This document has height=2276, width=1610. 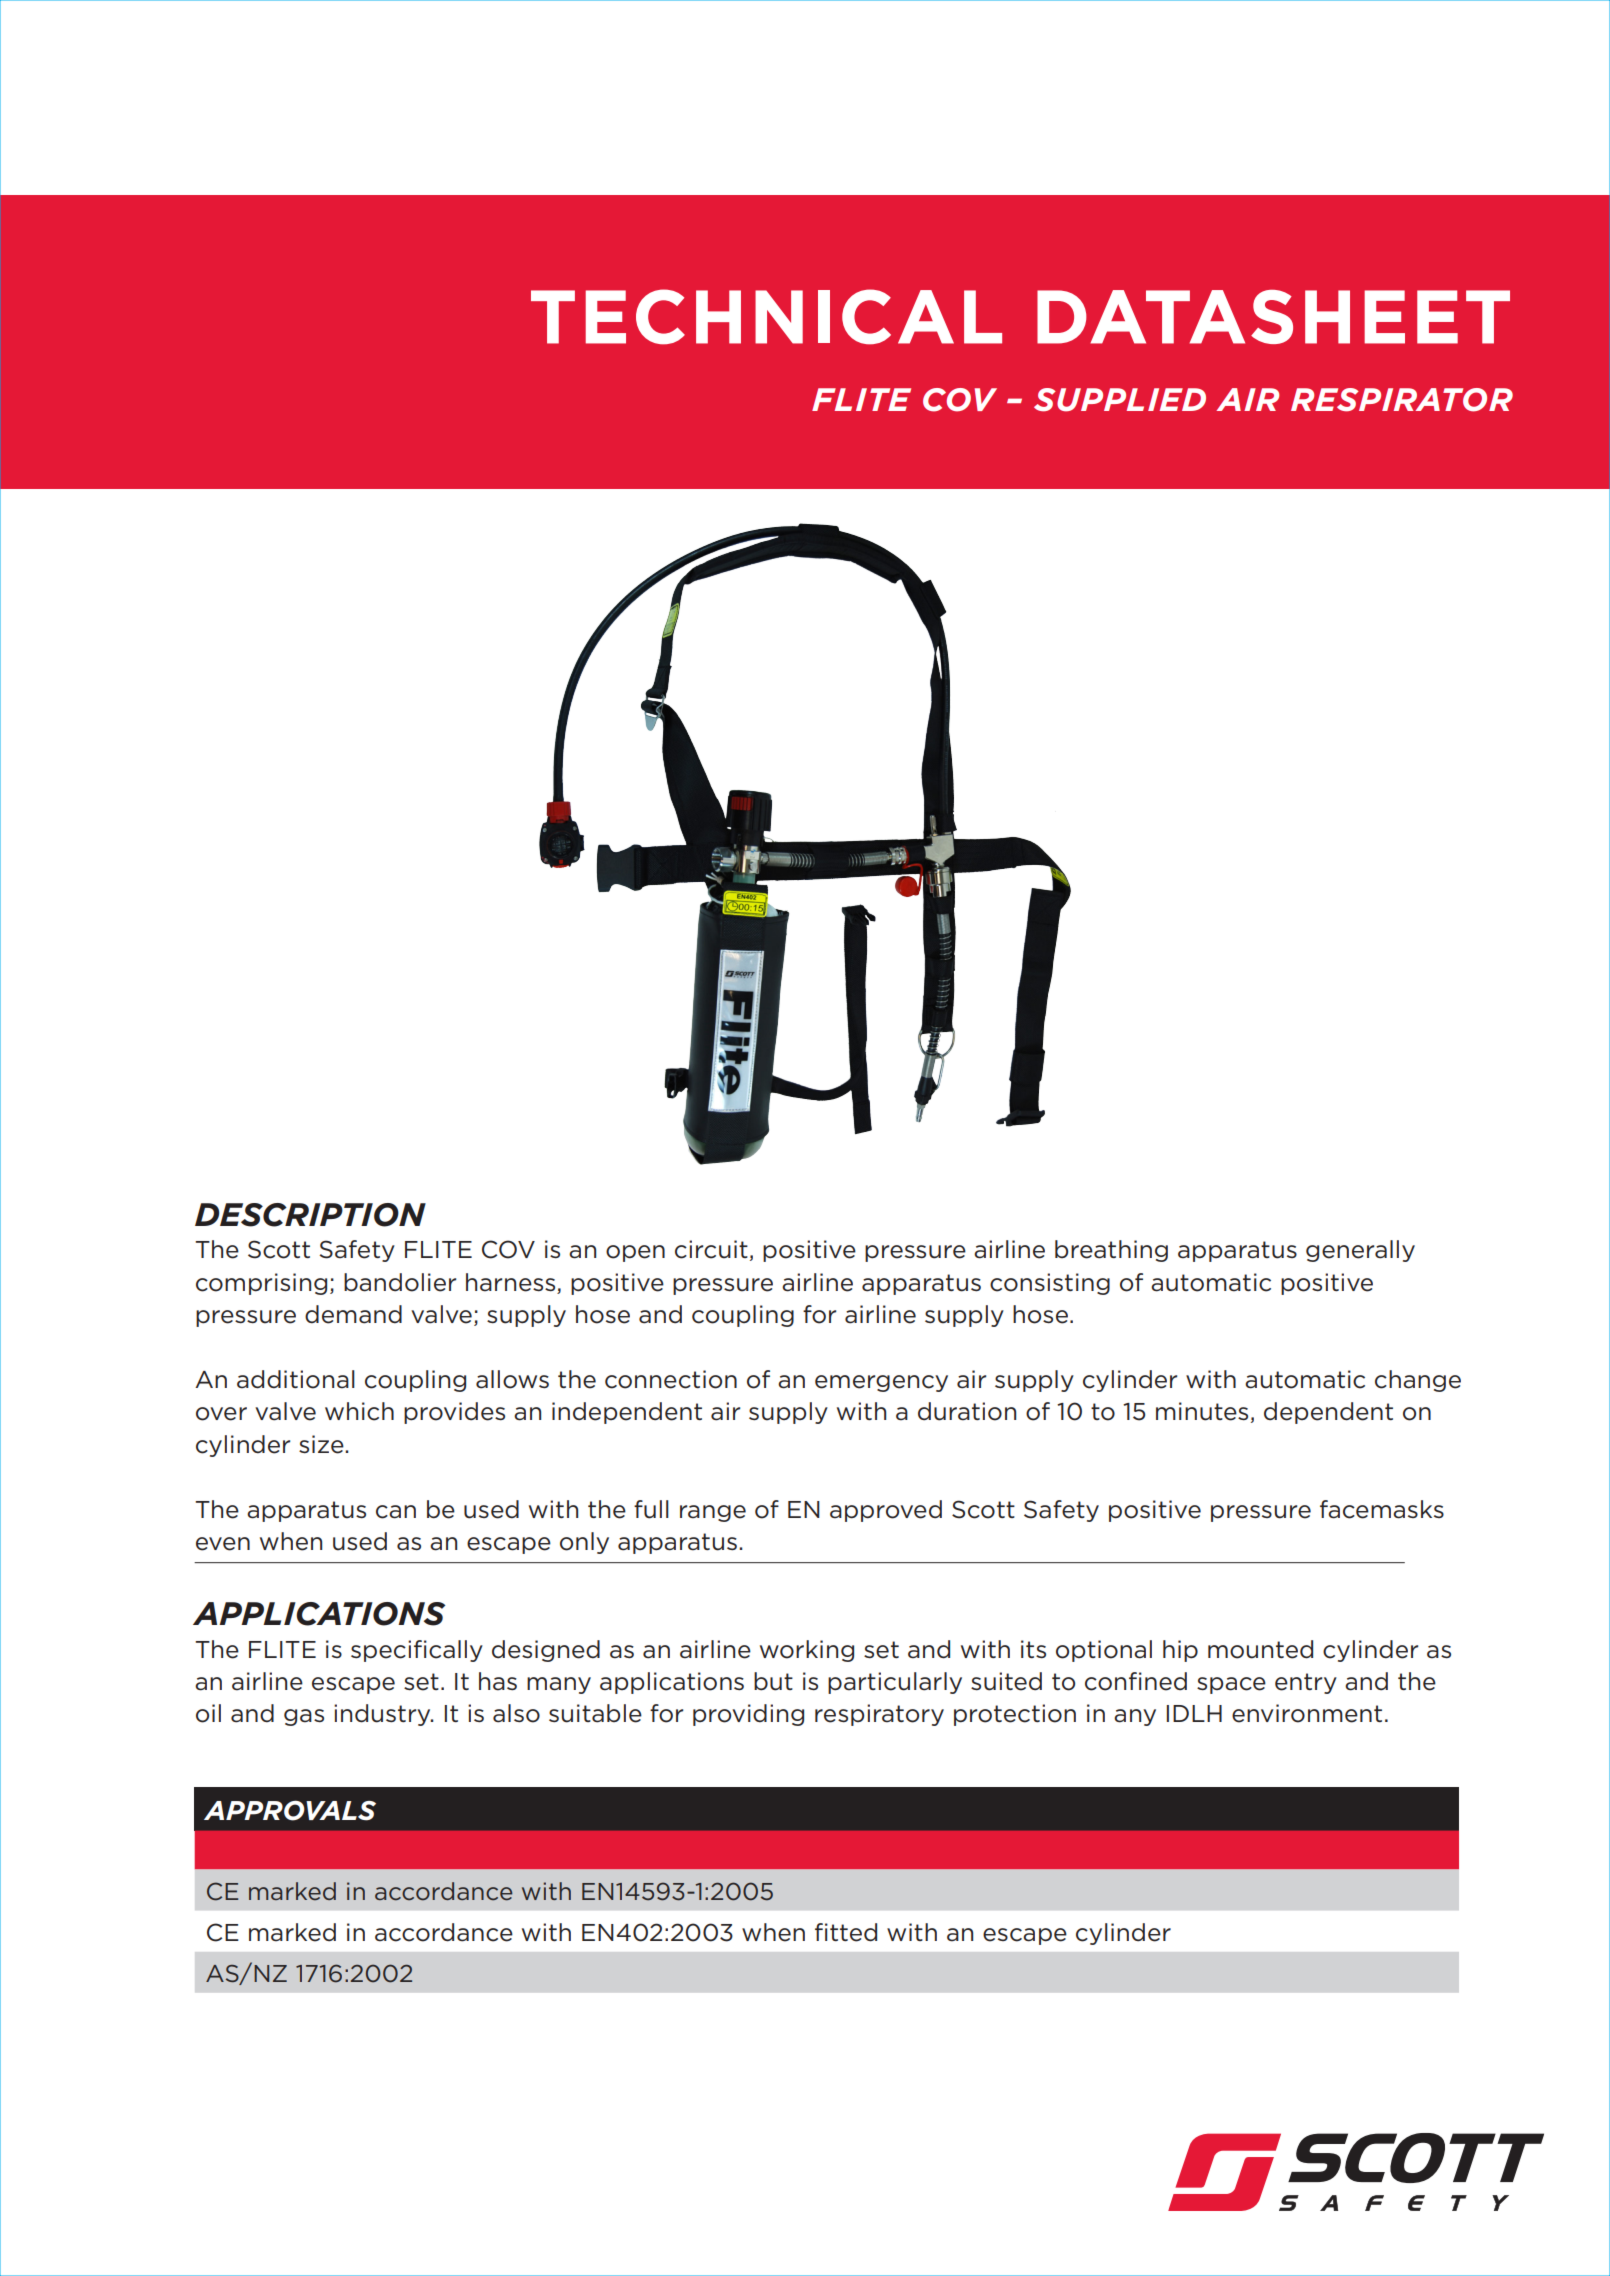 I want to click on DATASHEET, so click(x=1273, y=317).
